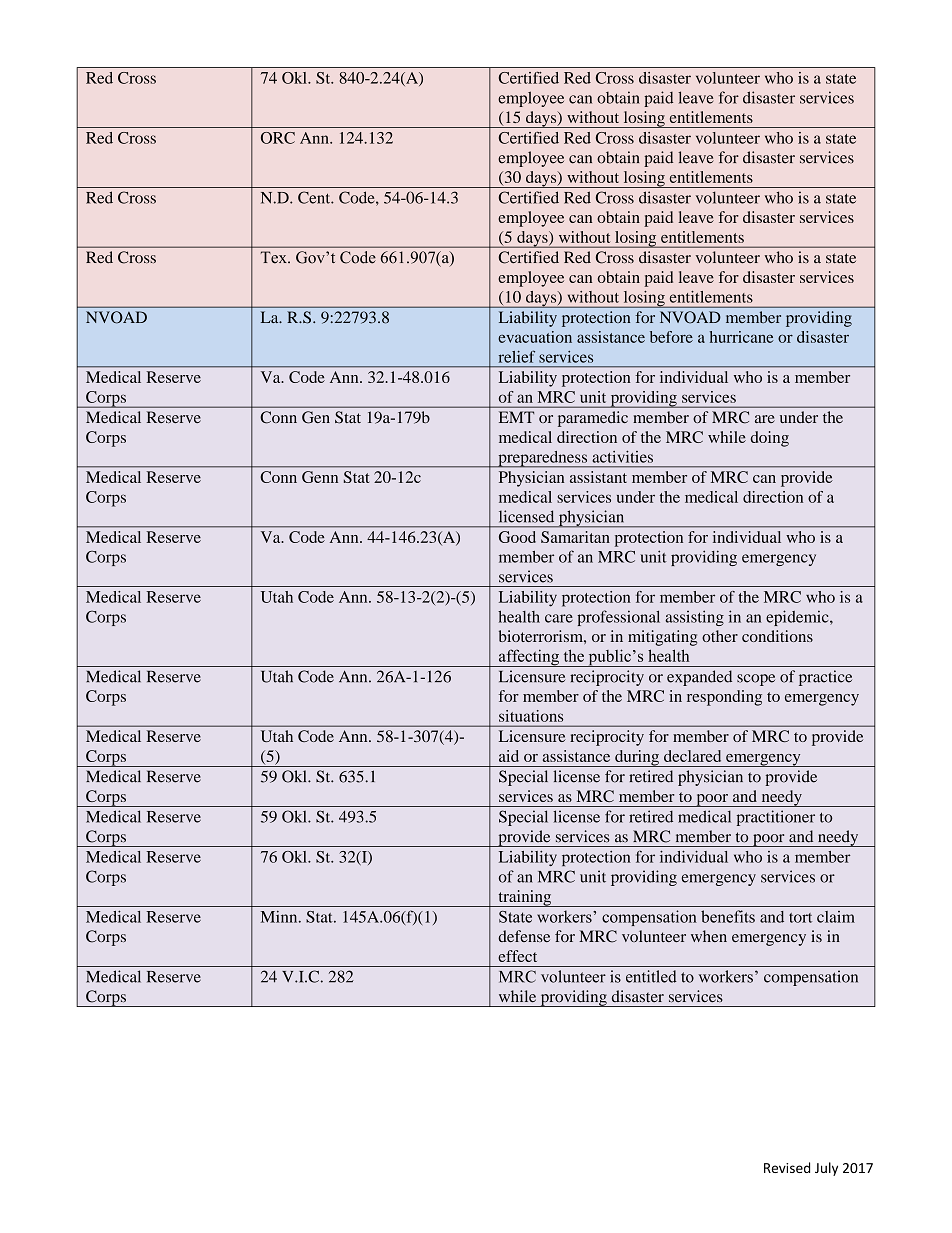 Image resolution: width=952 pixels, height=1233 pixels. Describe the element at coordinates (528, 658) in the screenshot. I see `affecting` at that location.
